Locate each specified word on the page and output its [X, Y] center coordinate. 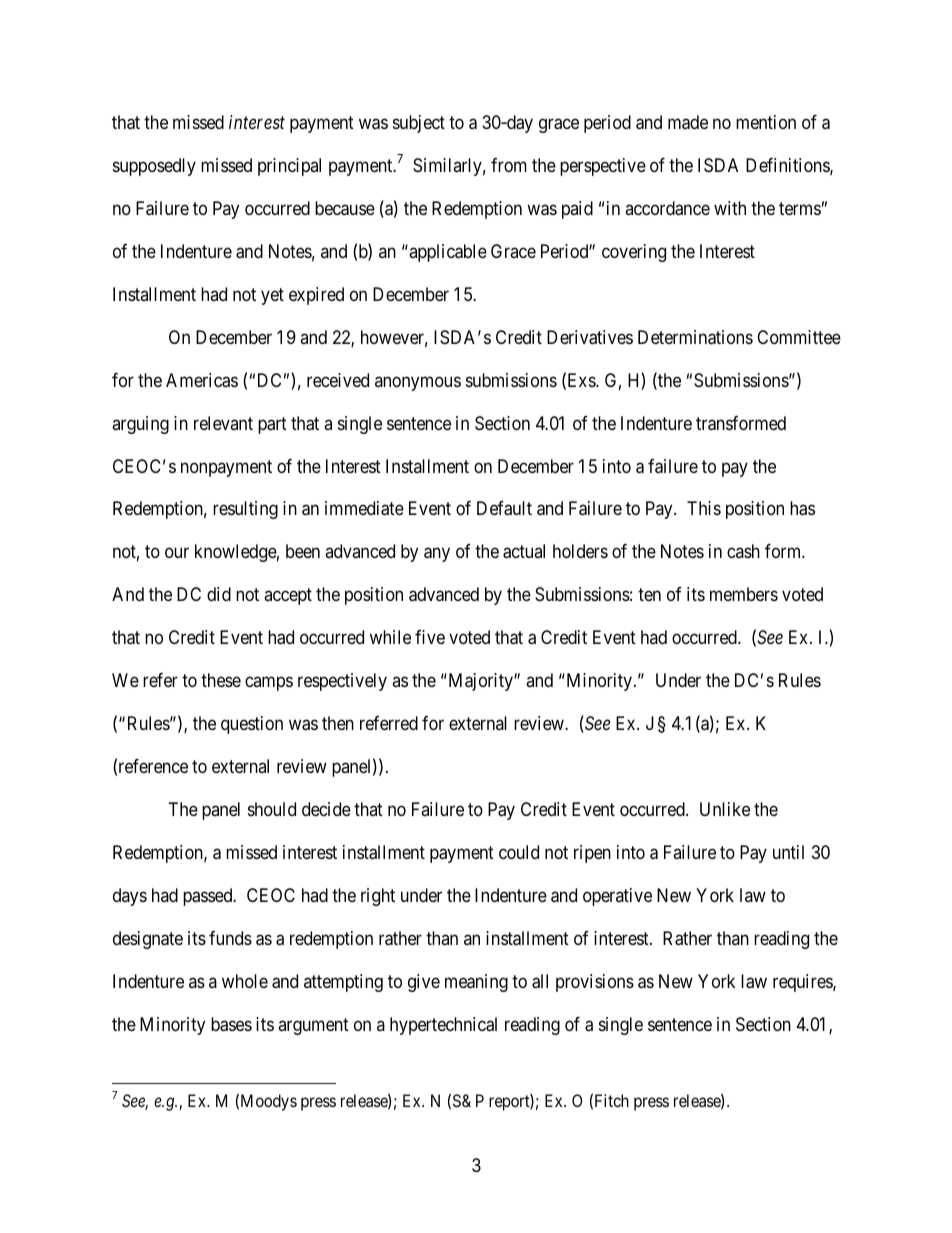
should [272, 809]
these [221, 680]
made [688, 122]
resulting [245, 510]
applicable [447, 253]
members [744, 594]
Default [504, 508]
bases [231, 1024]
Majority [480, 682]
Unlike [725, 809]
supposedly [154, 167]
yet [272, 296]
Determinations [695, 337]
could [519, 852]
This [704, 508]
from [509, 165]
